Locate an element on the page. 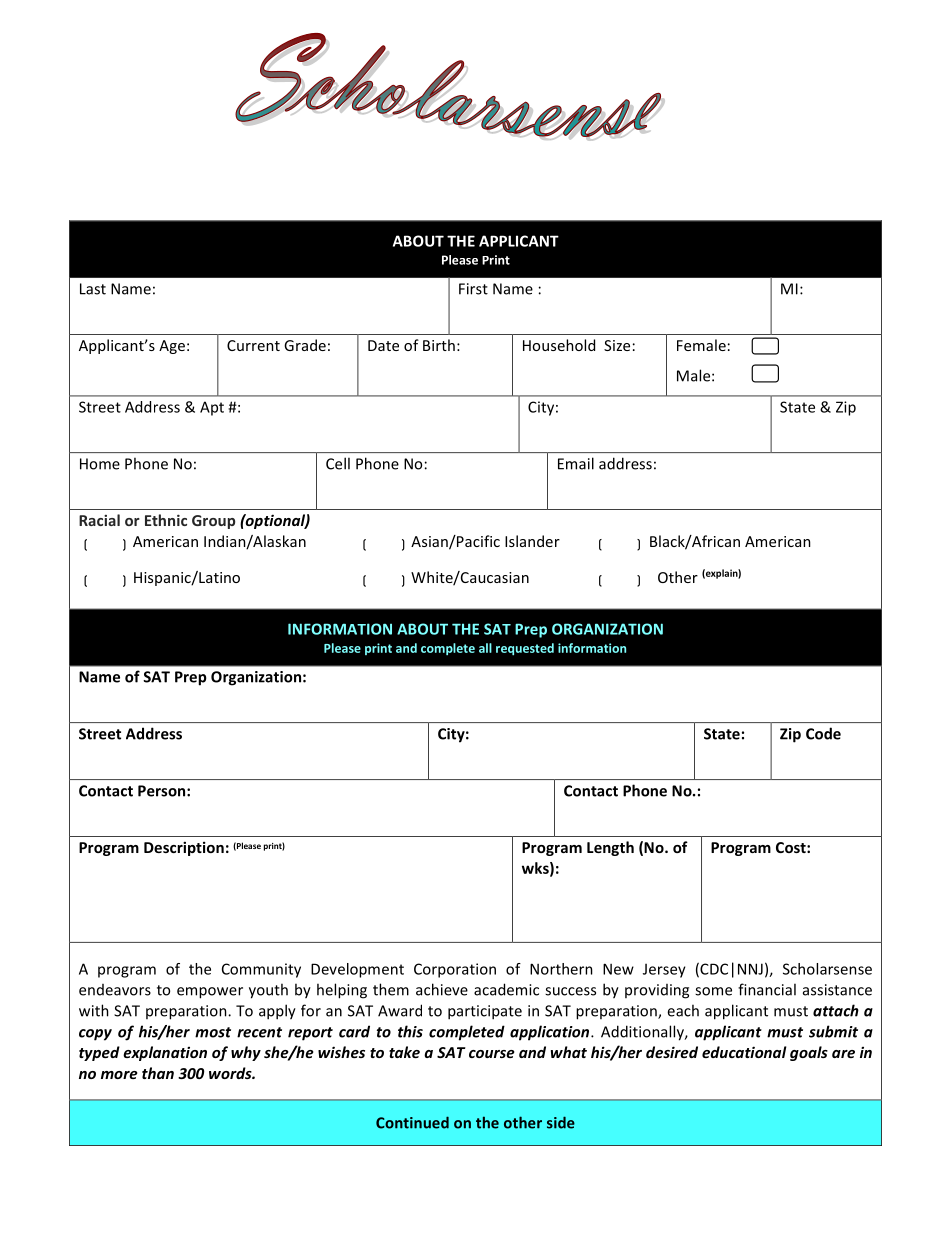 This image has height=1233, width=952. Continued is located at coordinates (412, 1122).
